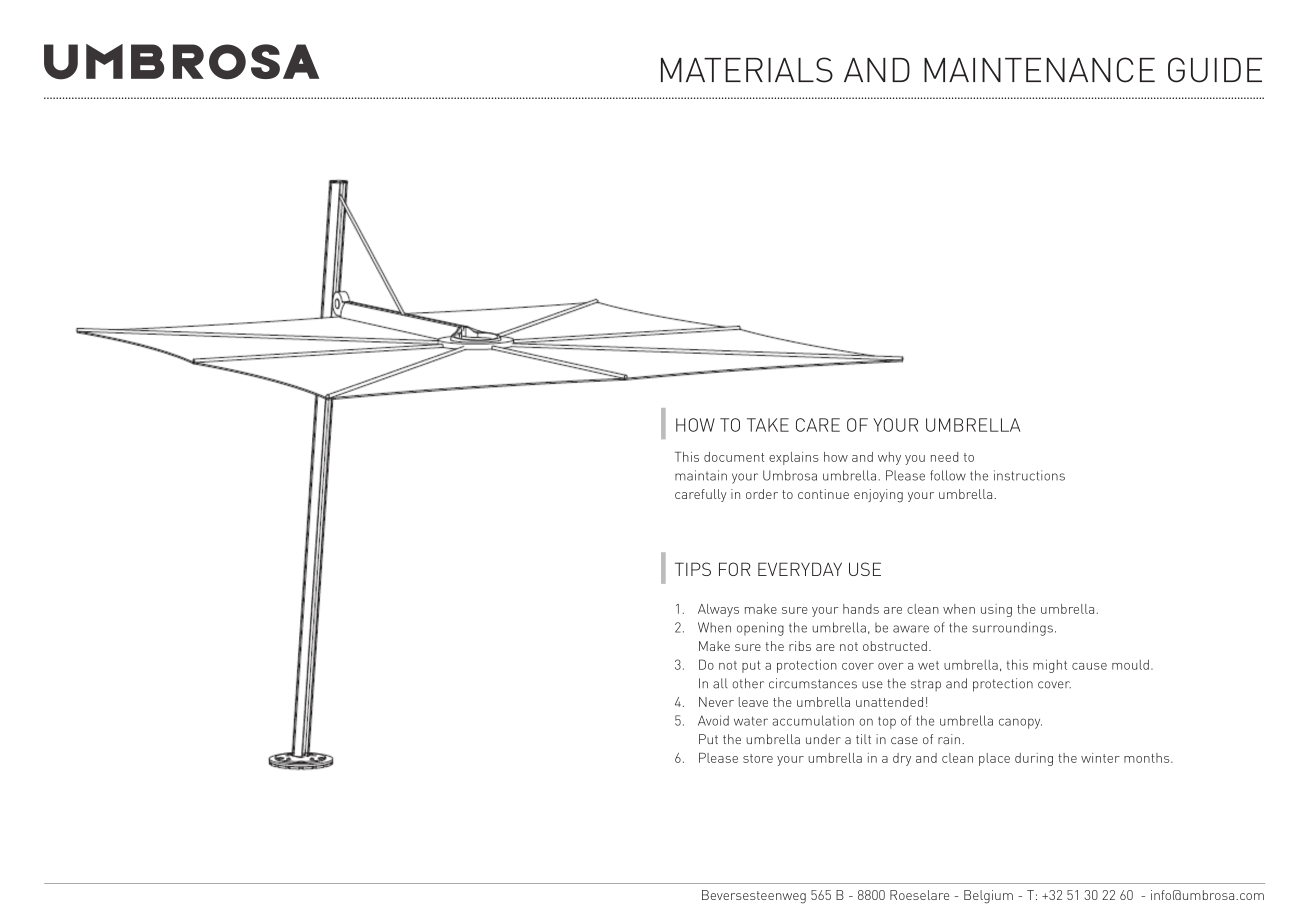  Describe the element at coordinates (758, 758) in the screenshot. I see `store` at that location.
